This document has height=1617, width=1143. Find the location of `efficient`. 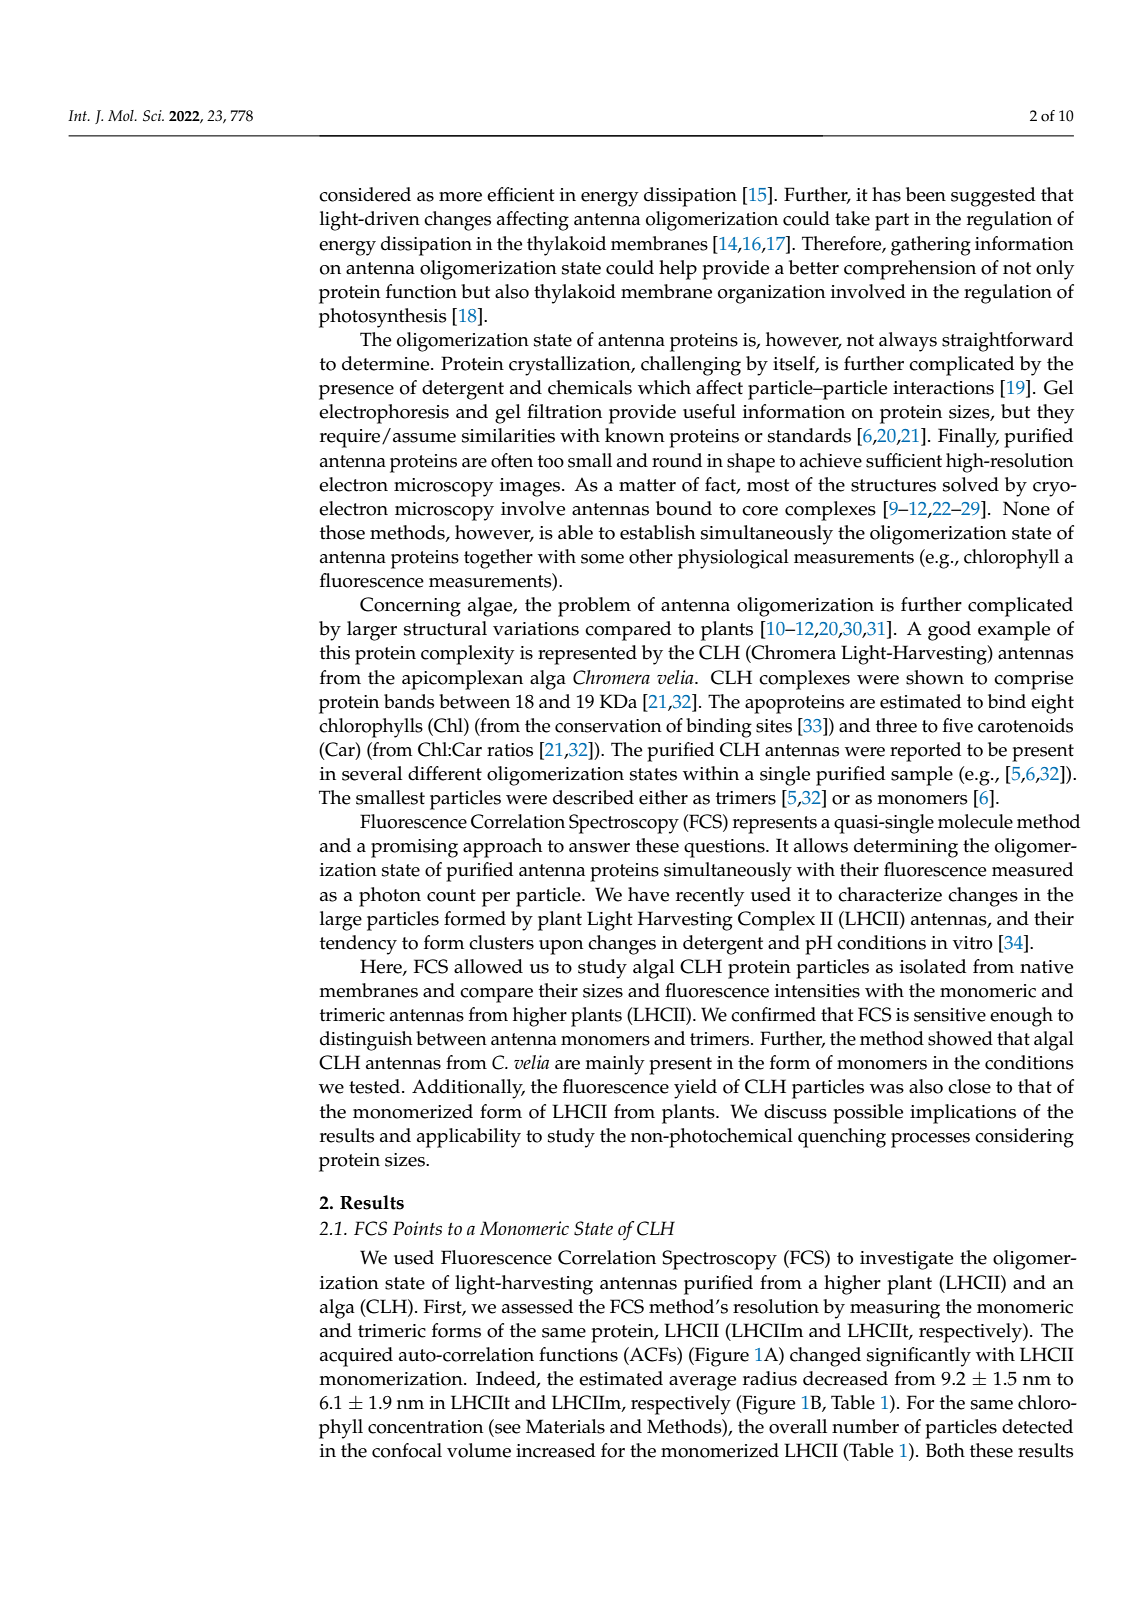

efficient is located at coordinates (521, 194).
